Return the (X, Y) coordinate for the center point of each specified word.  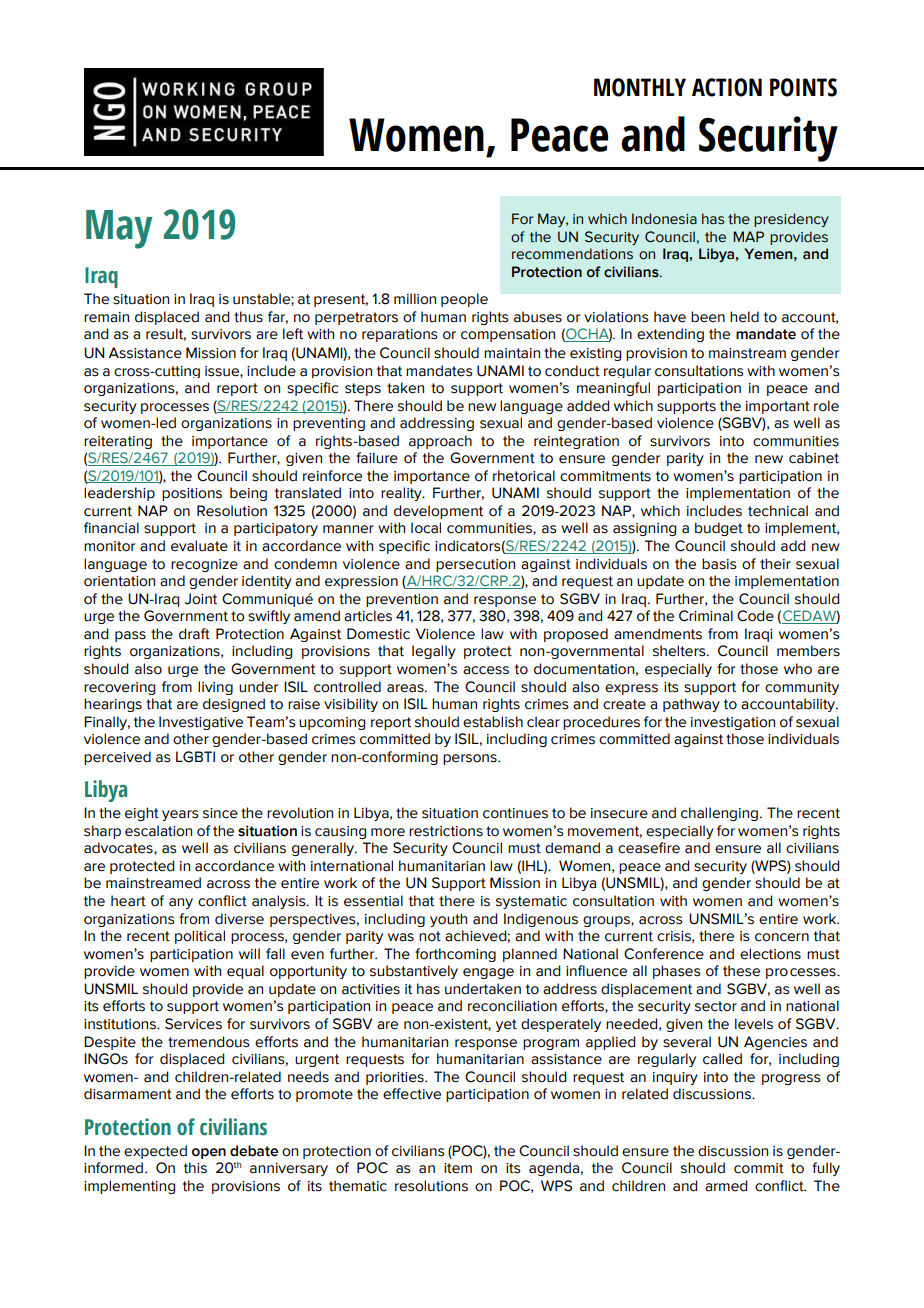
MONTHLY (640, 87)
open (209, 1153)
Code (755, 616)
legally (434, 652)
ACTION (727, 87)
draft (194, 634)
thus (248, 317)
